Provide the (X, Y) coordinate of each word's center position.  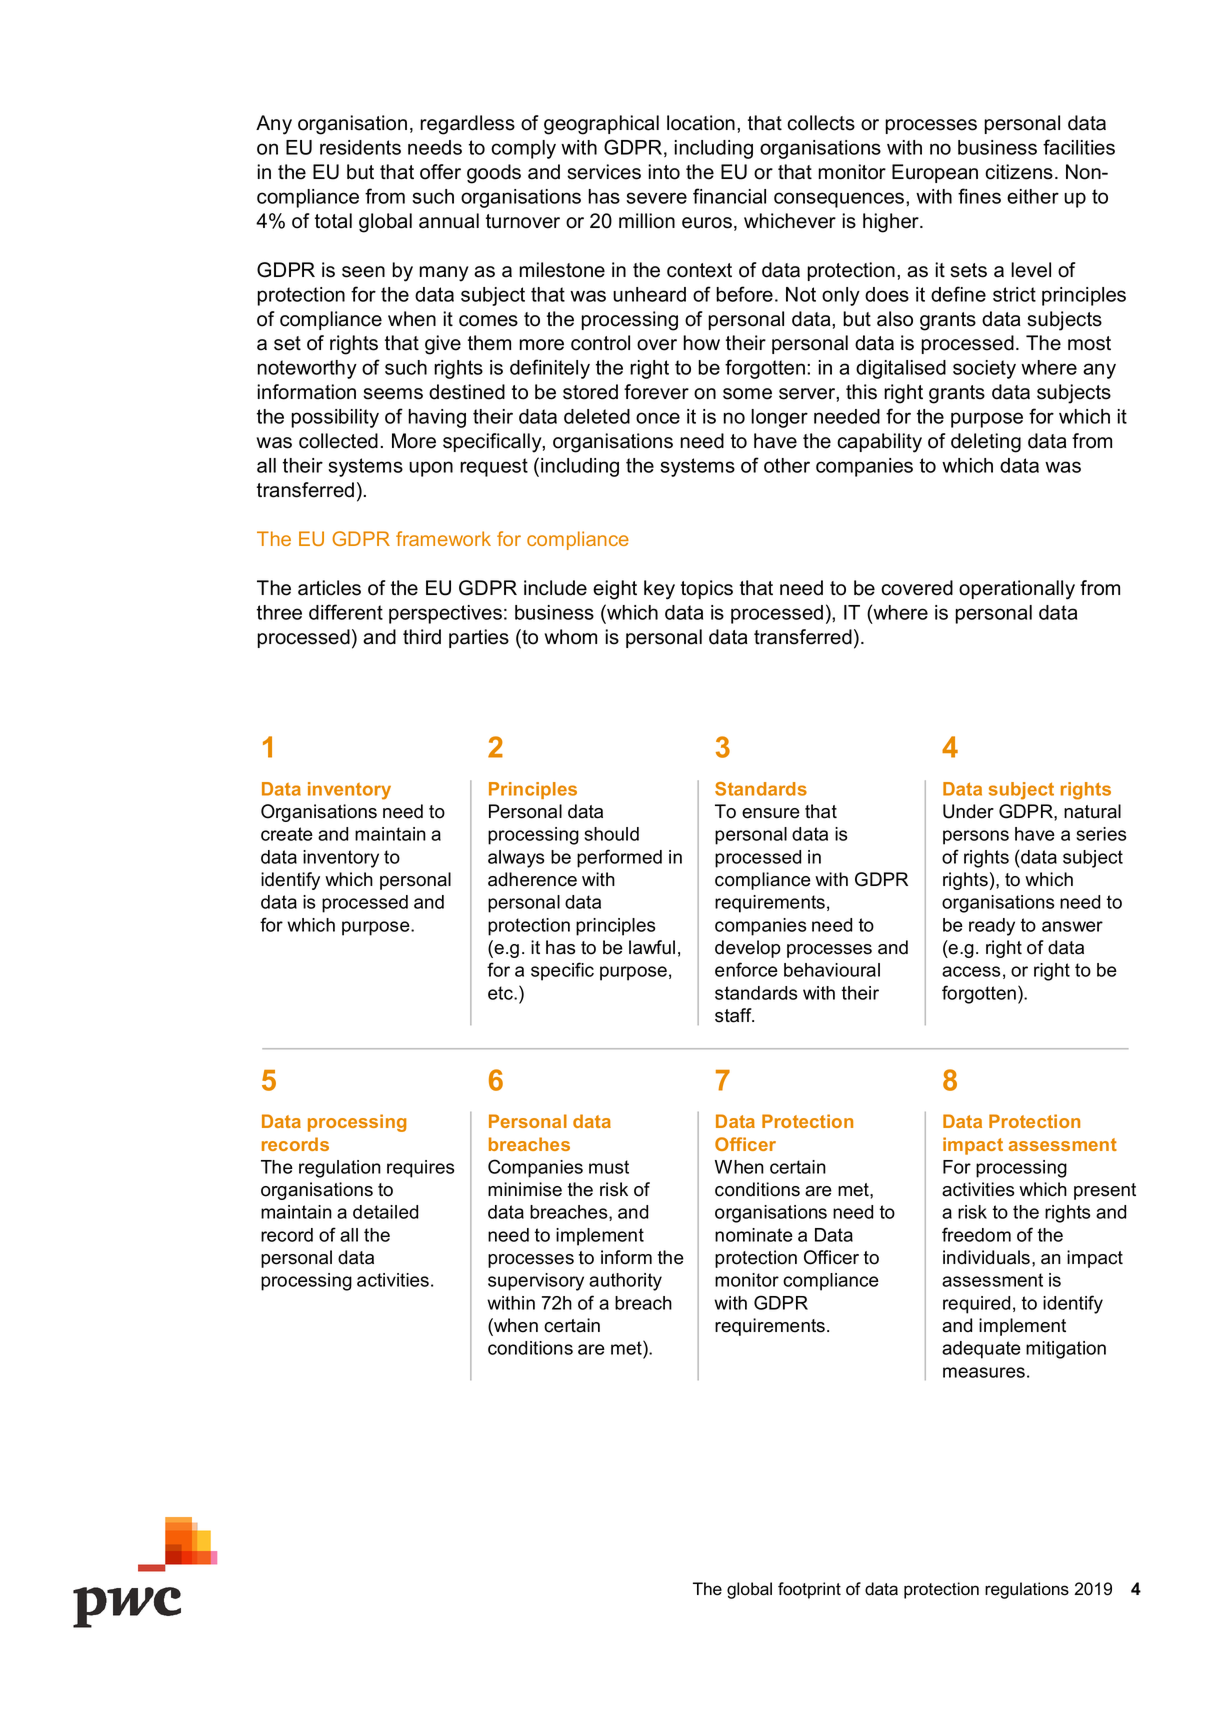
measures (984, 1372)
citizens (1019, 172)
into (664, 172)
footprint (809, 1590)
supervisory (536, 1282)
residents (360, 147)
